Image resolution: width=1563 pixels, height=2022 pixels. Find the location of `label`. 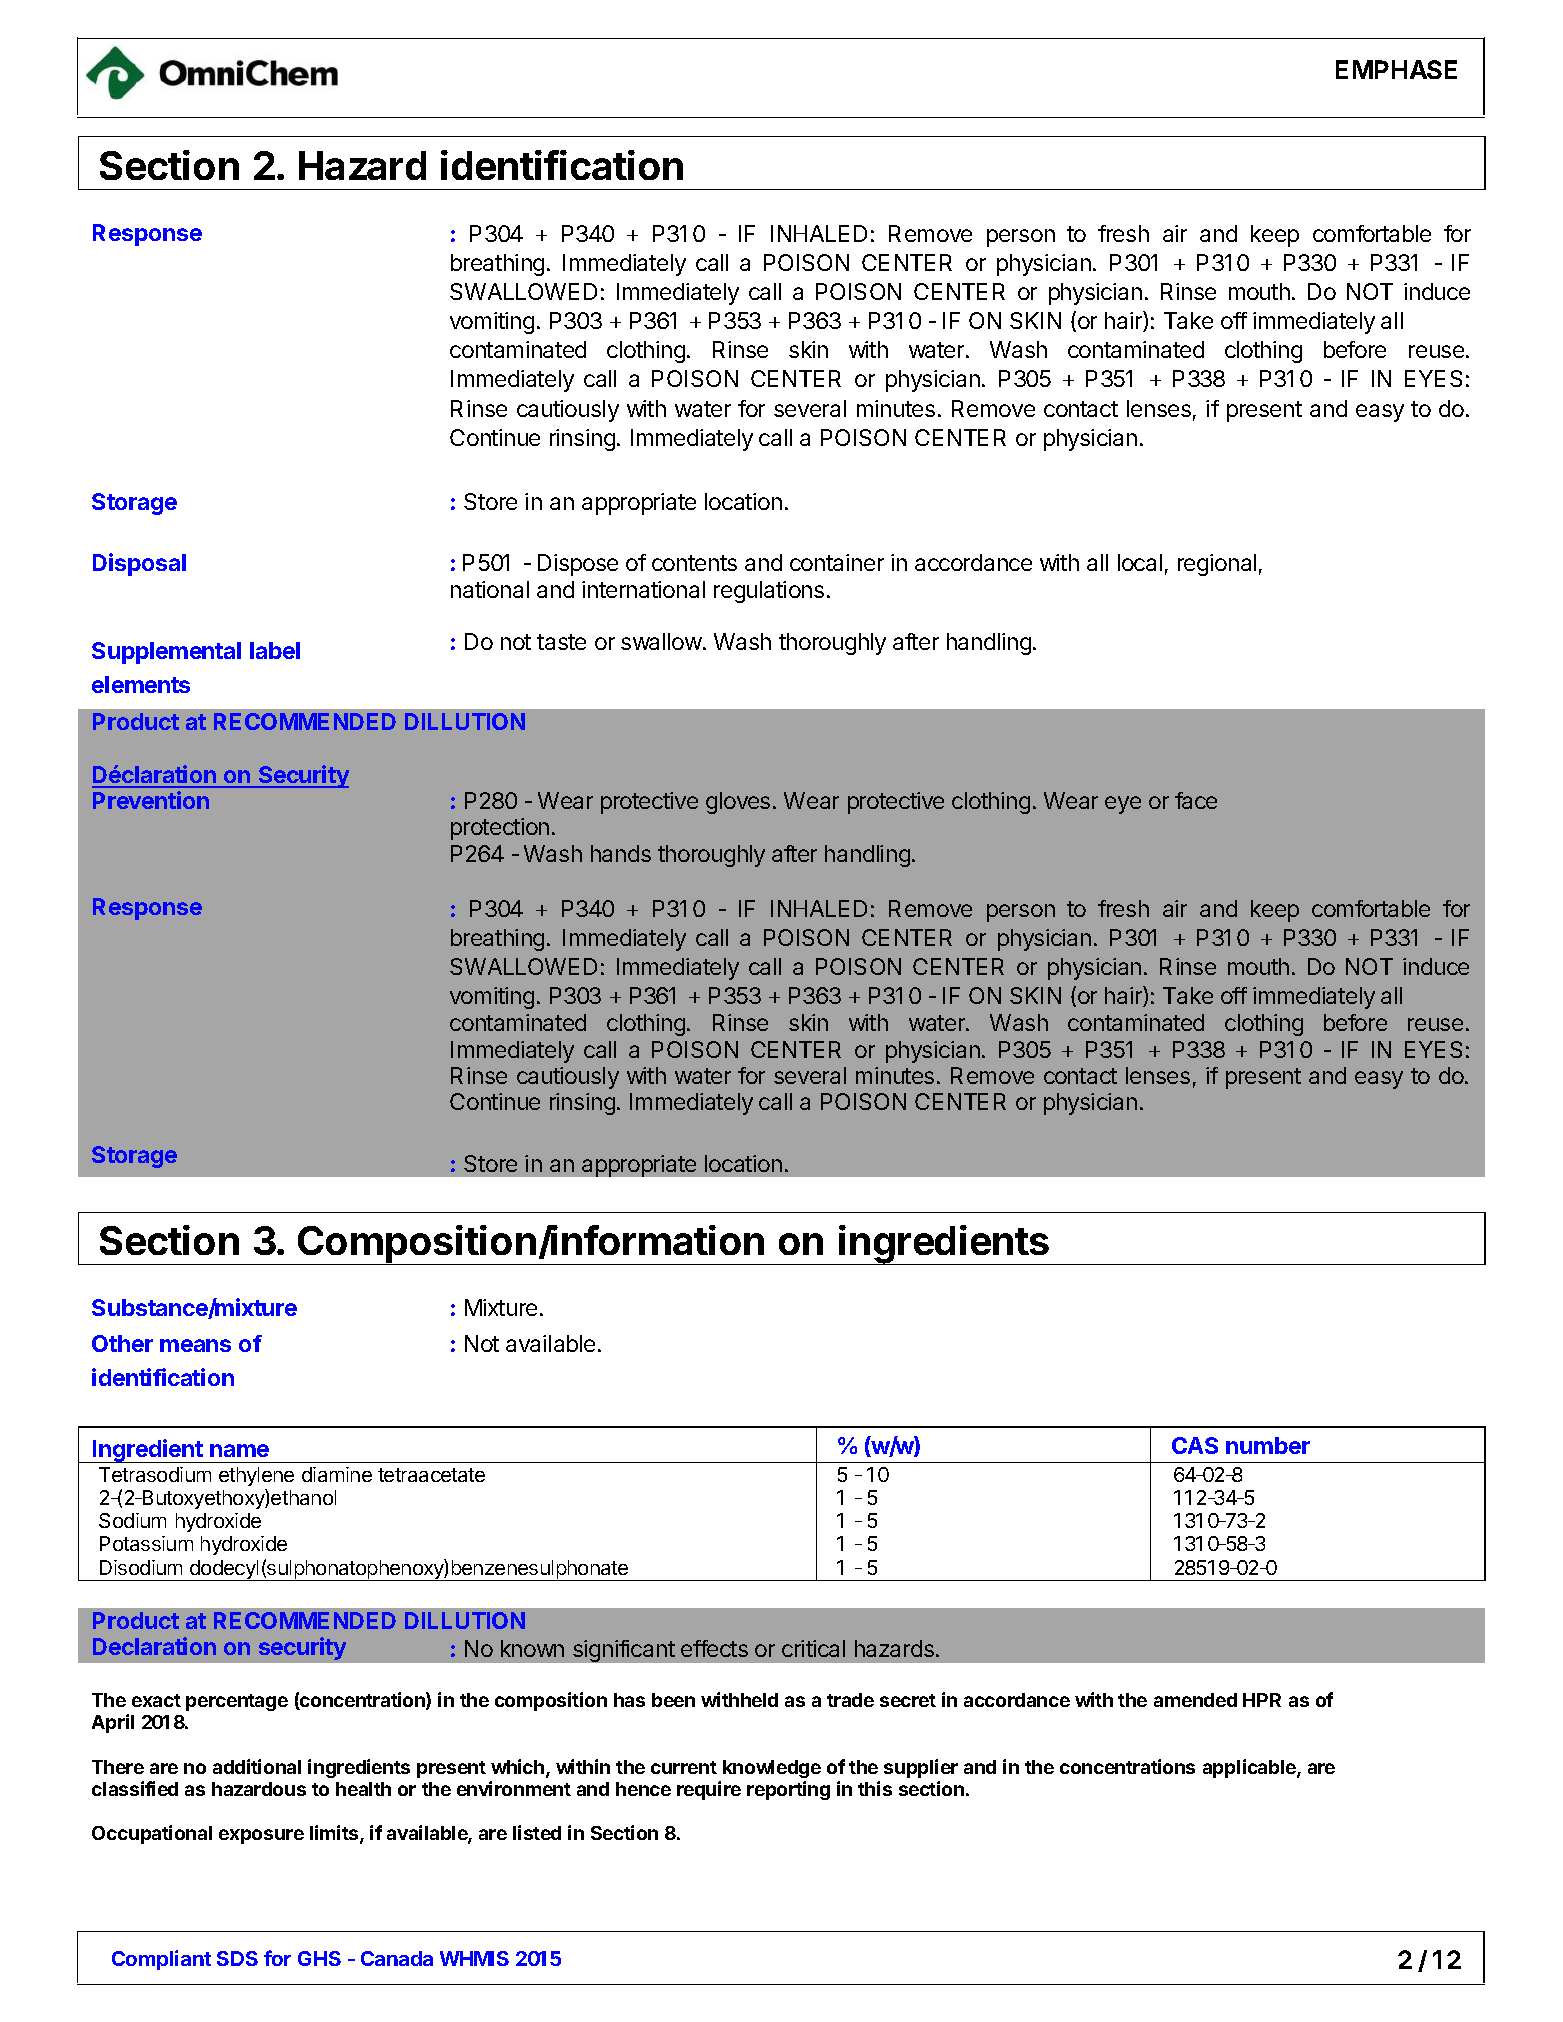

label is located at coordinates (275, 650).
